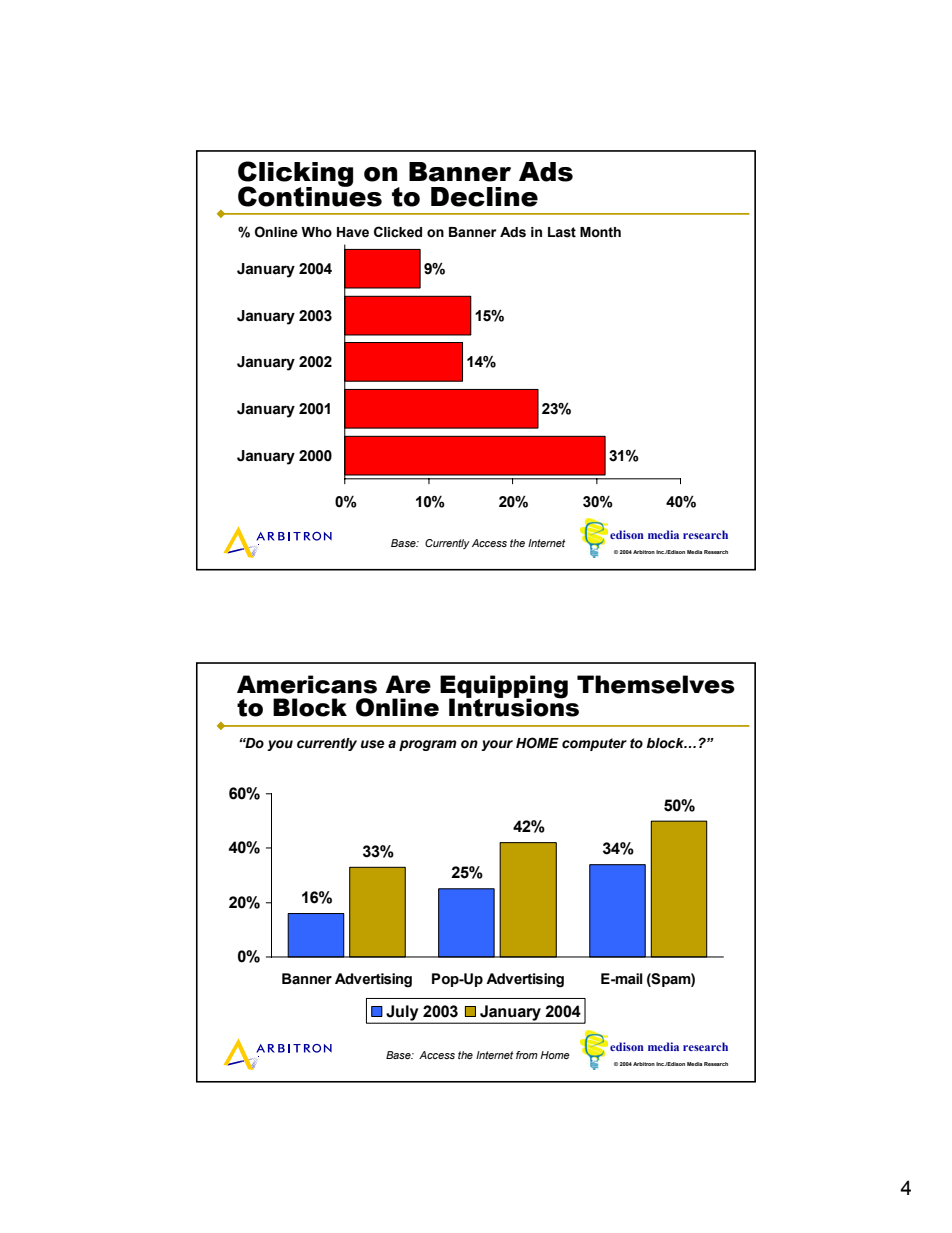 Image resolution: width=952 pixels, height=1233 pixels. What do you see at coordinates (594, 744) in the screenshot?
I see `computer` at bounding box center [594, 744].
